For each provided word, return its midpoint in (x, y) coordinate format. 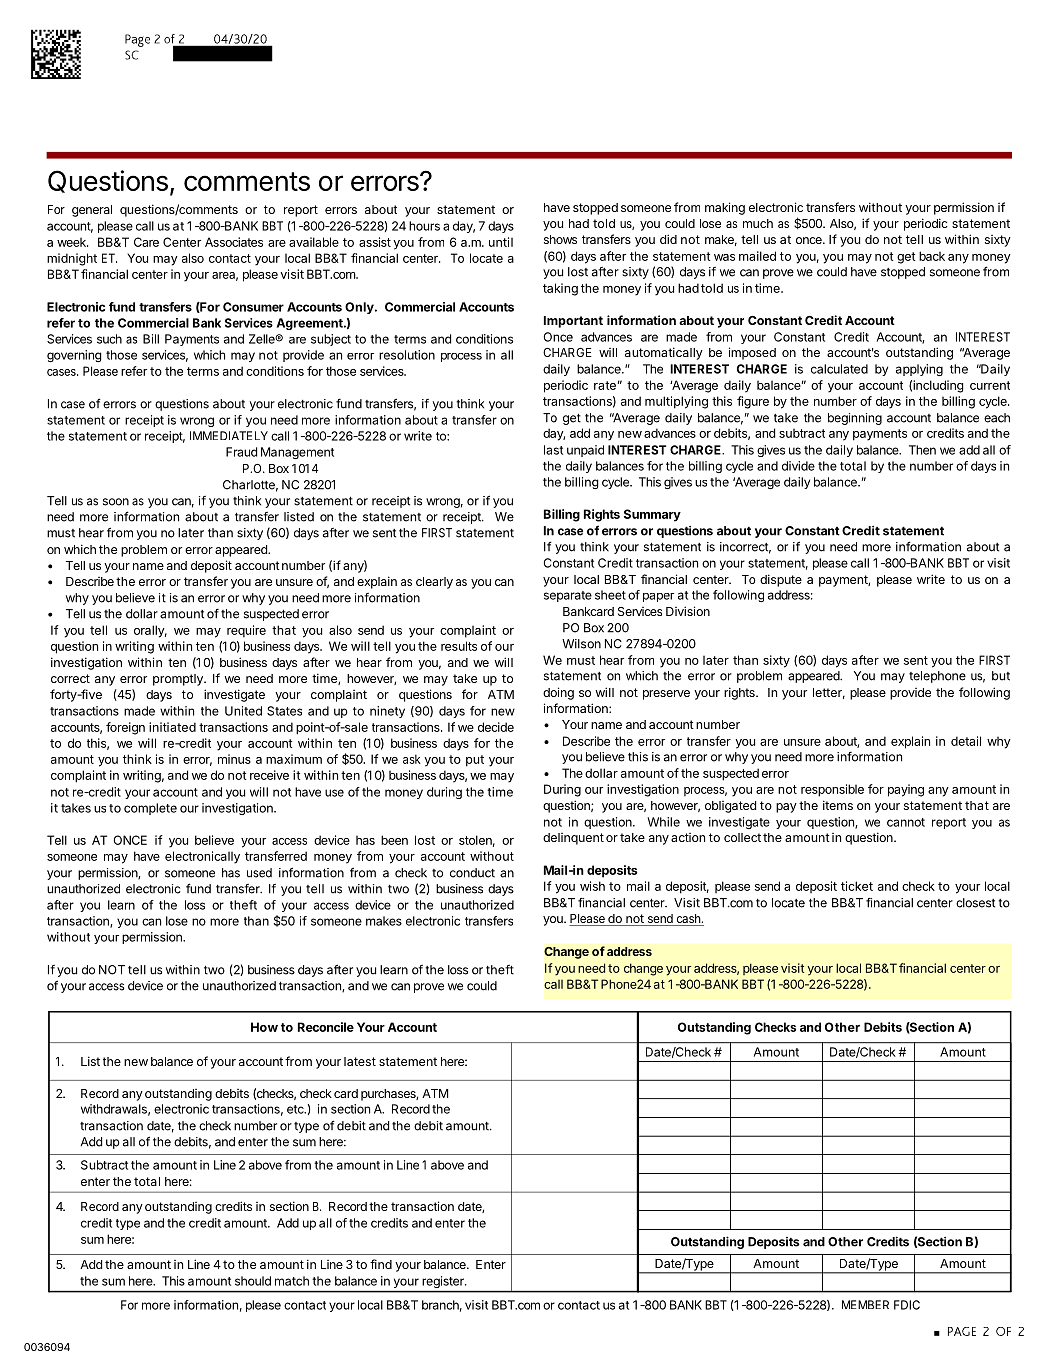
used (259, 873)
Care (146, 242)
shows (560, 239)
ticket (857, 886)
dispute (781, 580)
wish (592, 886)
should (253, 1281)
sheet (610, 595)
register (444, 1282)
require (246, 631)
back (932, 256)
